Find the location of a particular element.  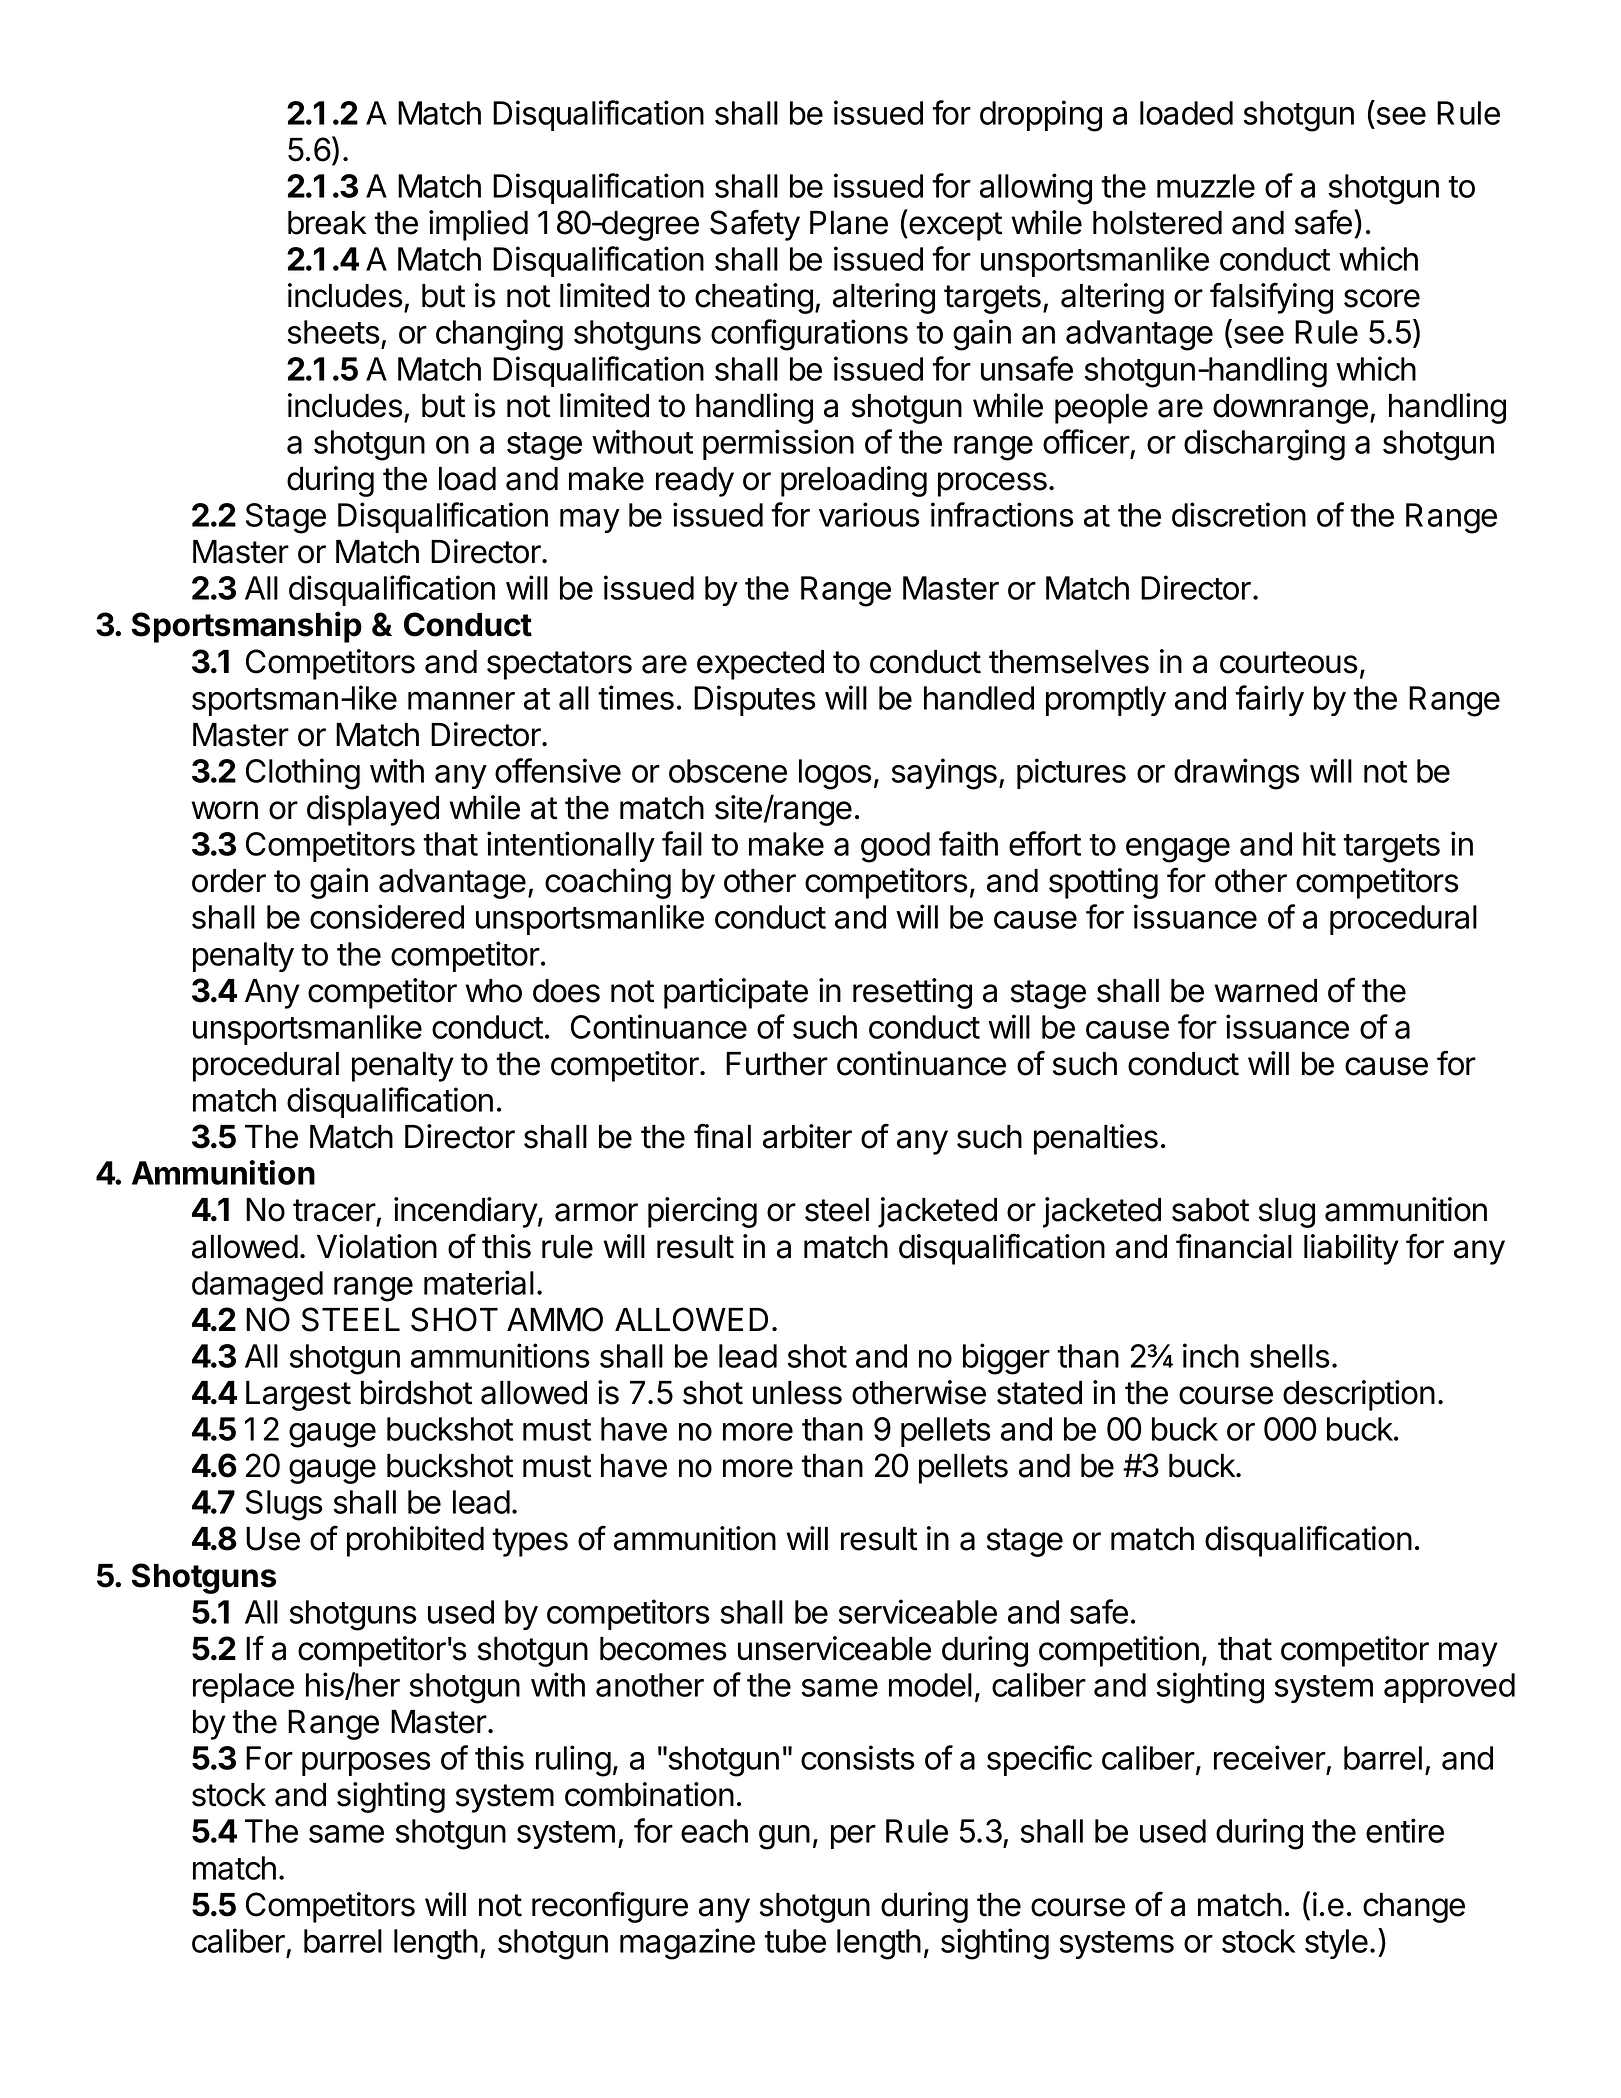

break is located at coordinates (327, 223).
